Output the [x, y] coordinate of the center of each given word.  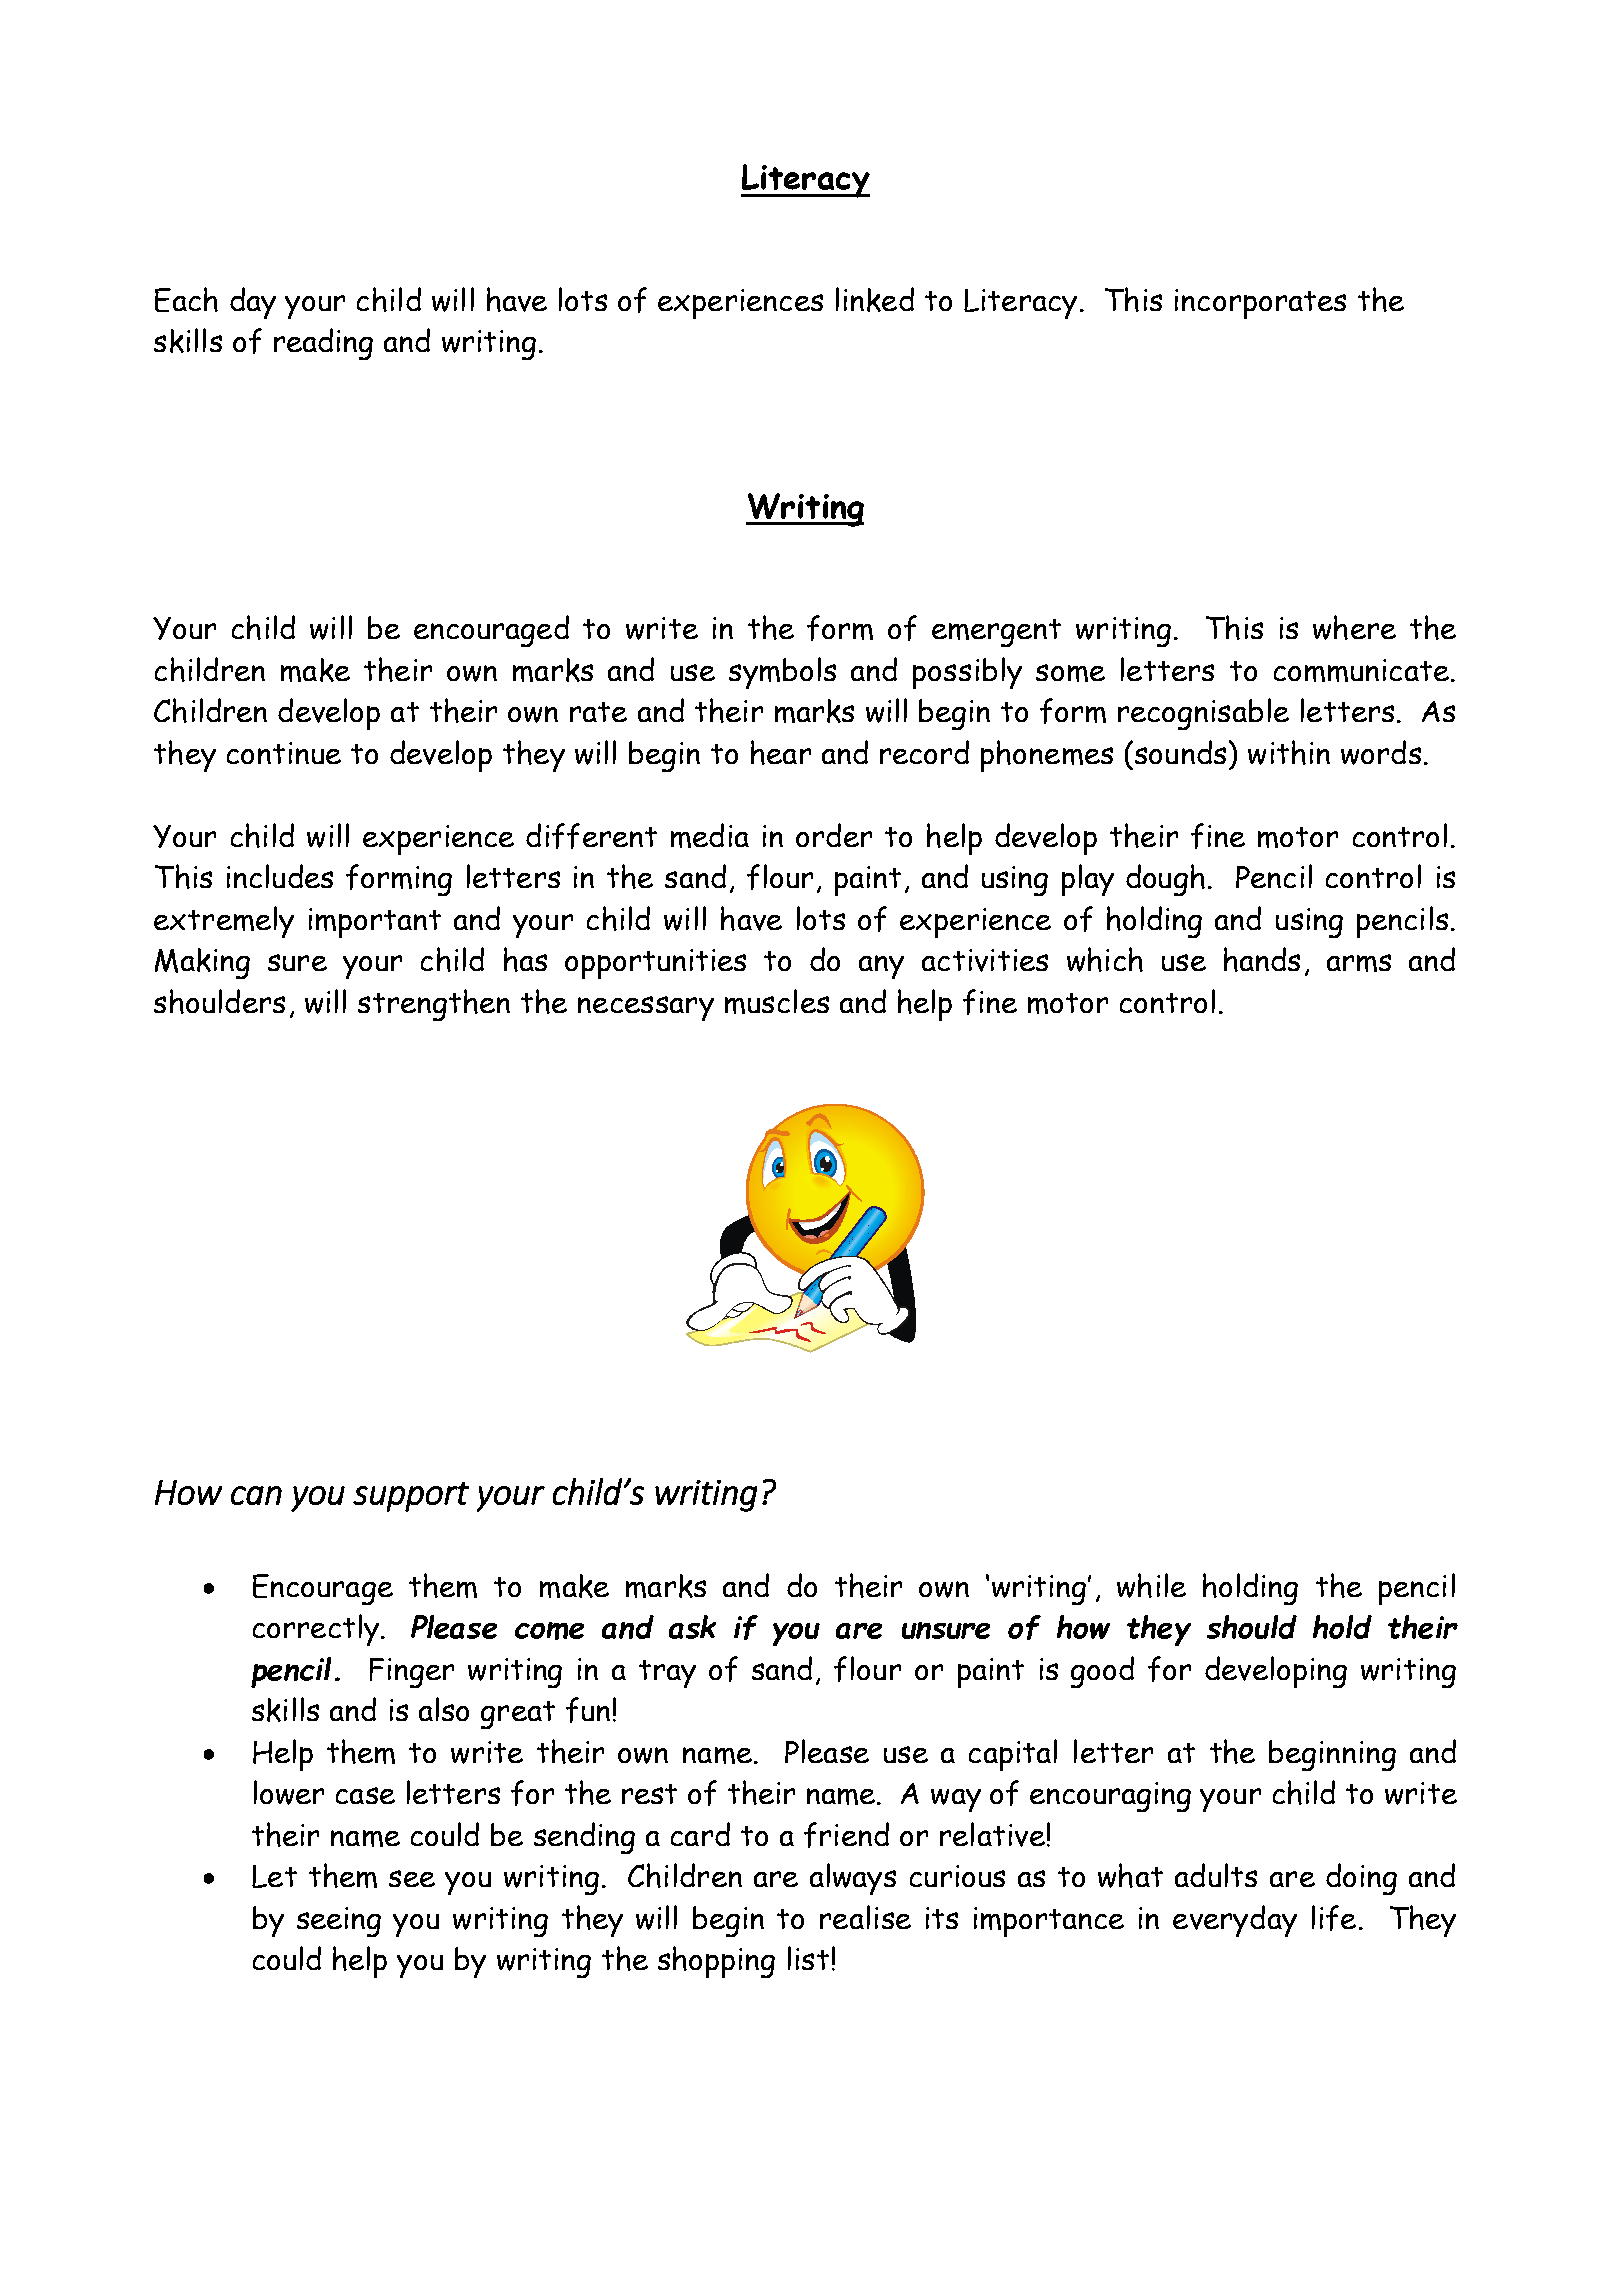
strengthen [434, 1005]
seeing [339, 1922]
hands [1262, 959]
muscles [777, 1001]
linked [875, 299]
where [1354, 627]
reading [323, 344]
